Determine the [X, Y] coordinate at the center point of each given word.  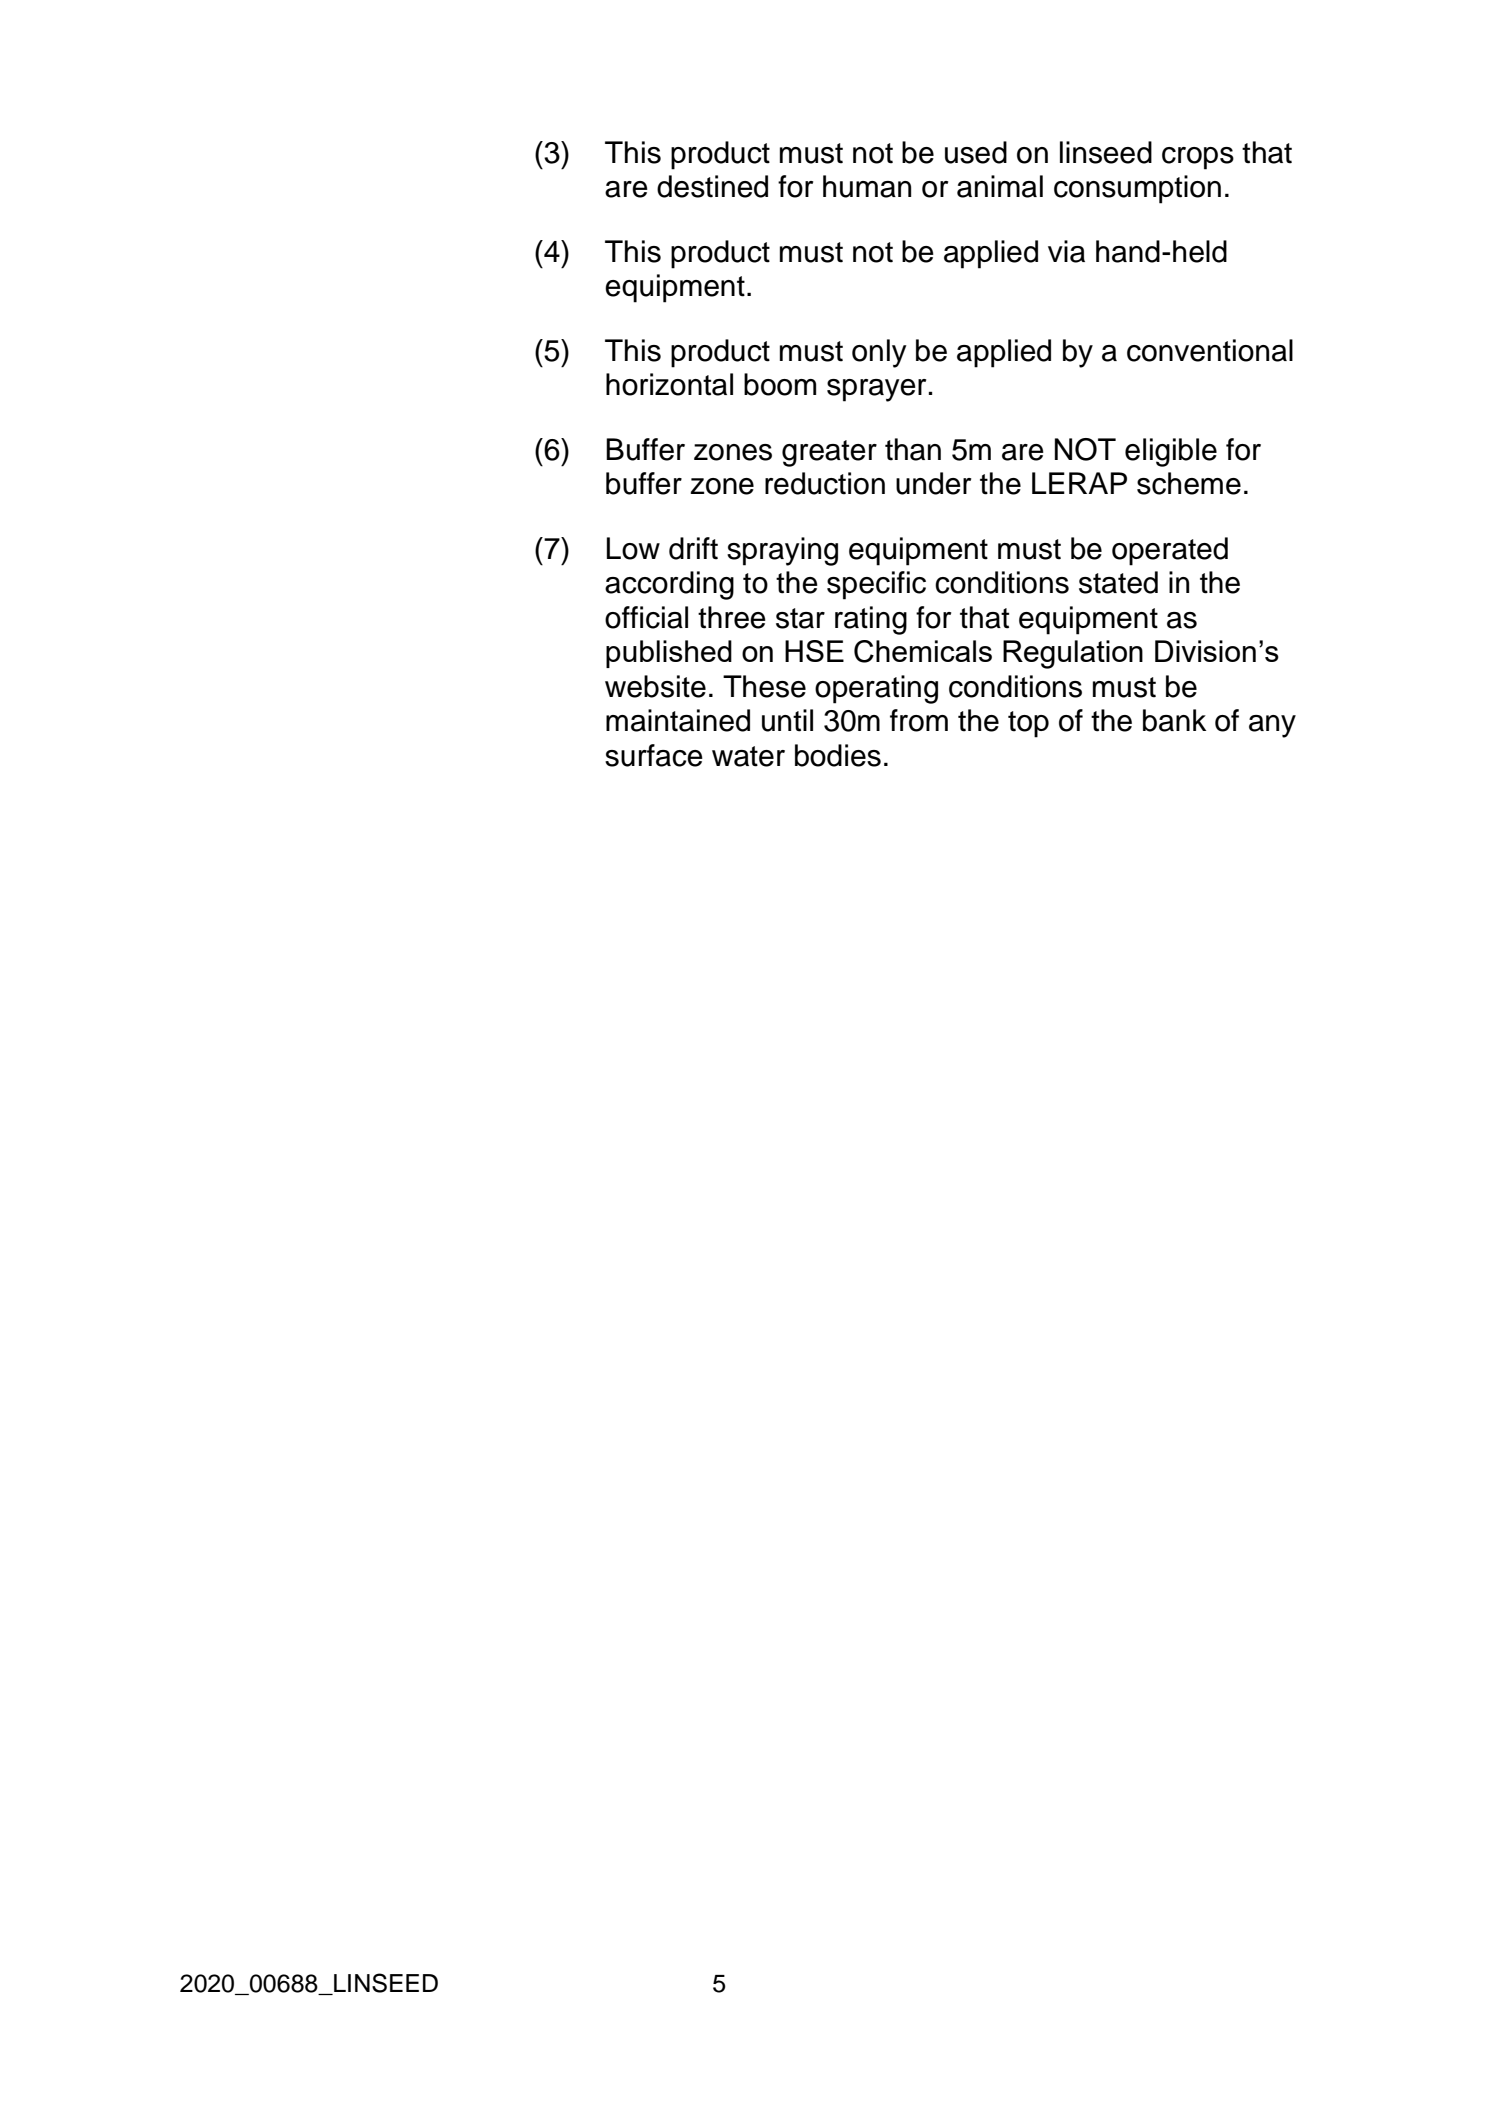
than [913, 449]
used [976, 152]
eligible [1171, 452]
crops [1198, 158]
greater [829, 453]
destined [712, 186]
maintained [678, 720]
